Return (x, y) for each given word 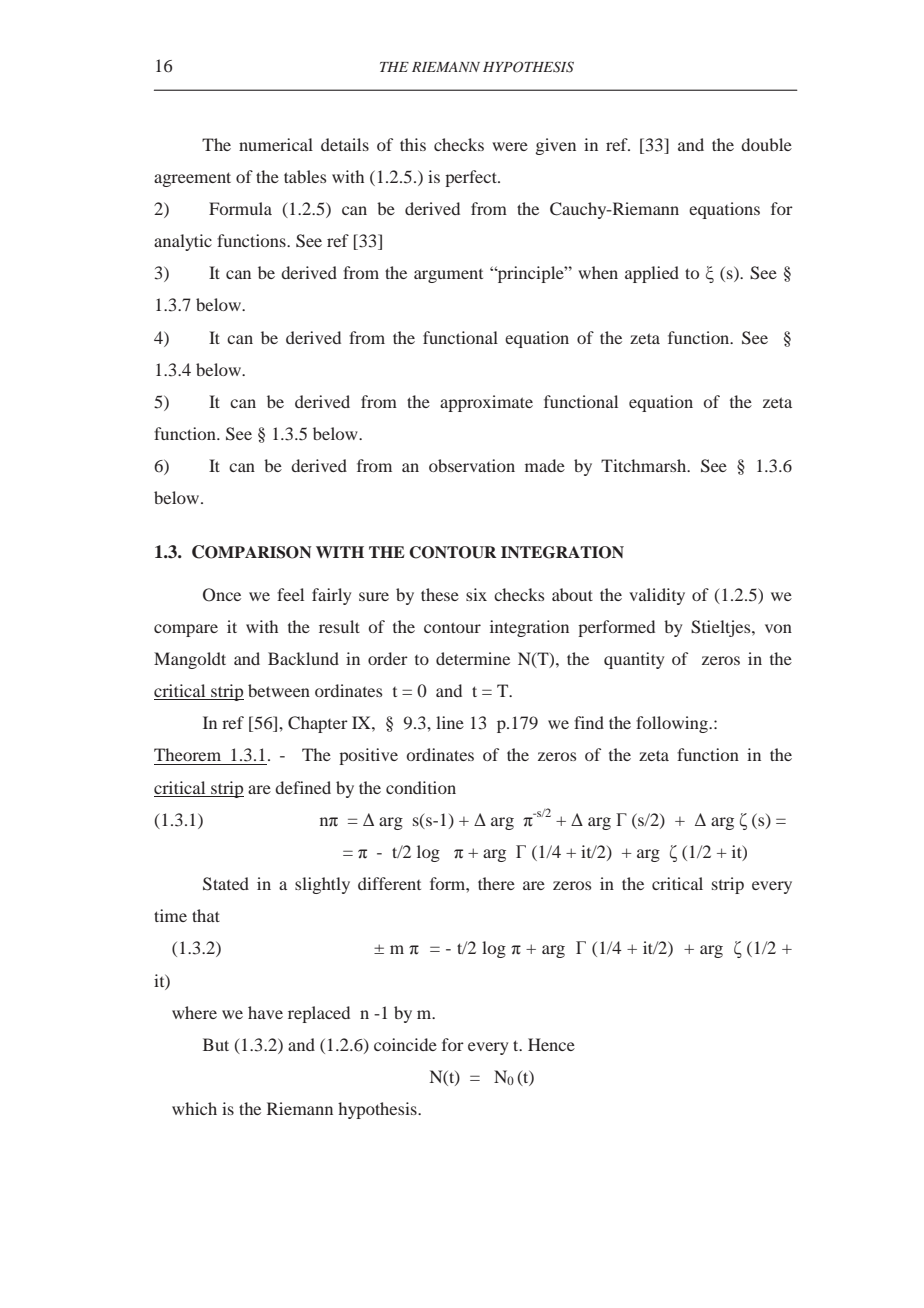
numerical (276, 144)
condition (421, 787)
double (766, 144)
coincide (405, 1044)
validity (657, 596)
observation (472, 465)
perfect (472, 178)
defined (303, 787)
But (216, 1044)
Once (222, 595)
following (673, 724)
